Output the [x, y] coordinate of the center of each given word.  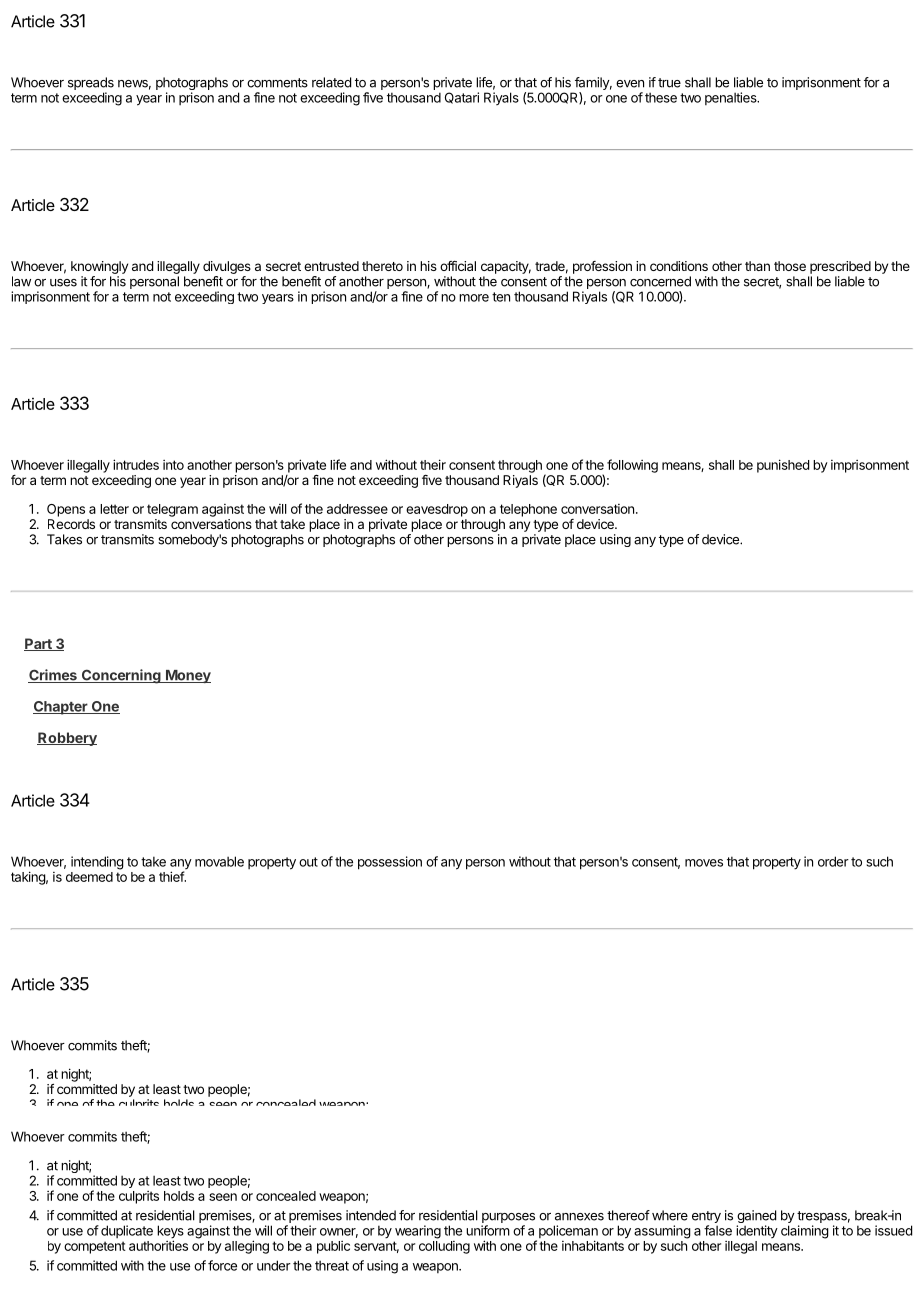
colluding [444, 1247]
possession [390, 863]
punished [783, 466]
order [833, 861]
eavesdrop [437, 510]
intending [97, 863]
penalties [732, 98]
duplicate [127, 1231]
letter [114, 509]
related [331, 82]
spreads [91, 85]
